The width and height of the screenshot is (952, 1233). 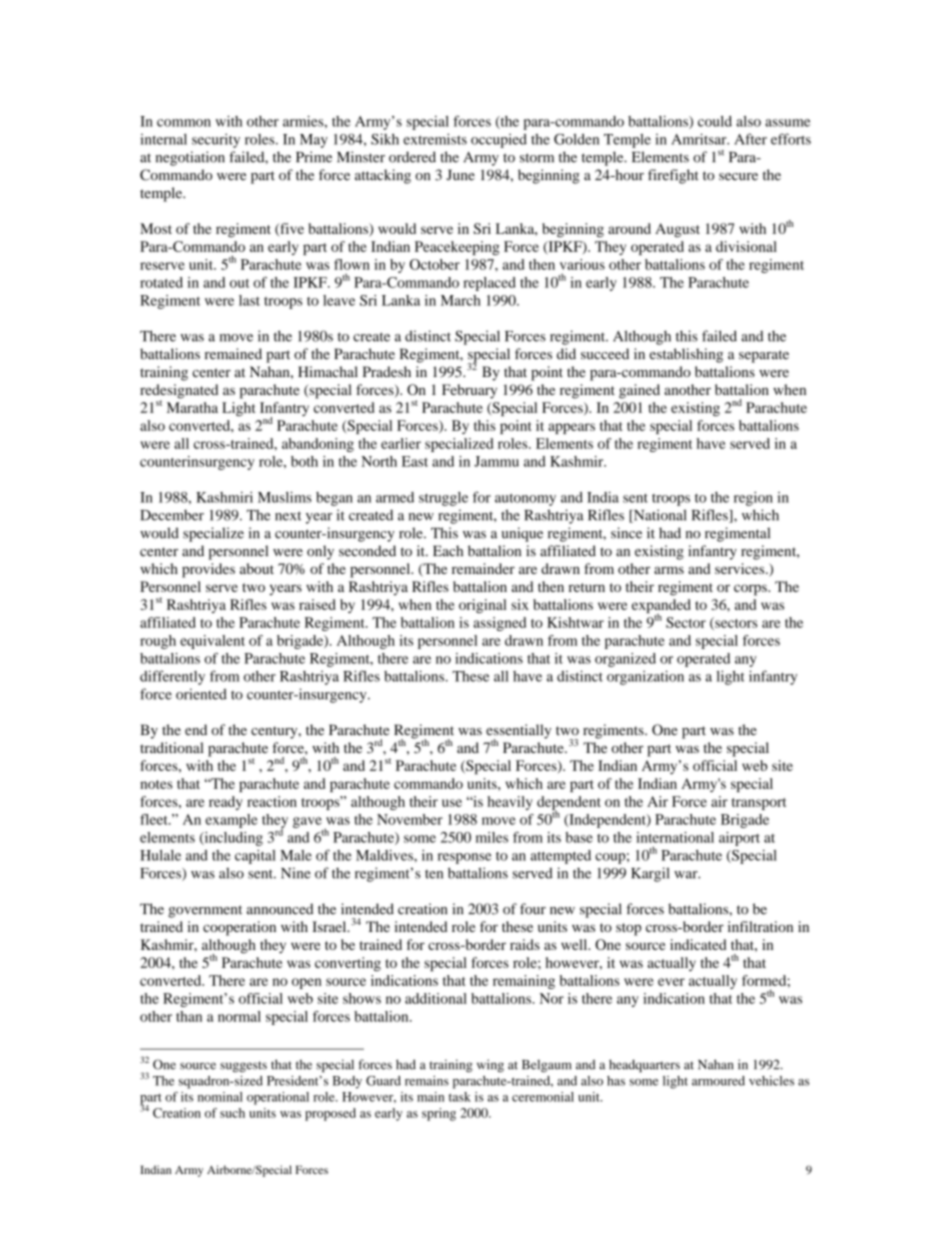 What do you see at coordinates (216, 140) in the screenshot?
I see `security` at bounding box center [216, 140].
